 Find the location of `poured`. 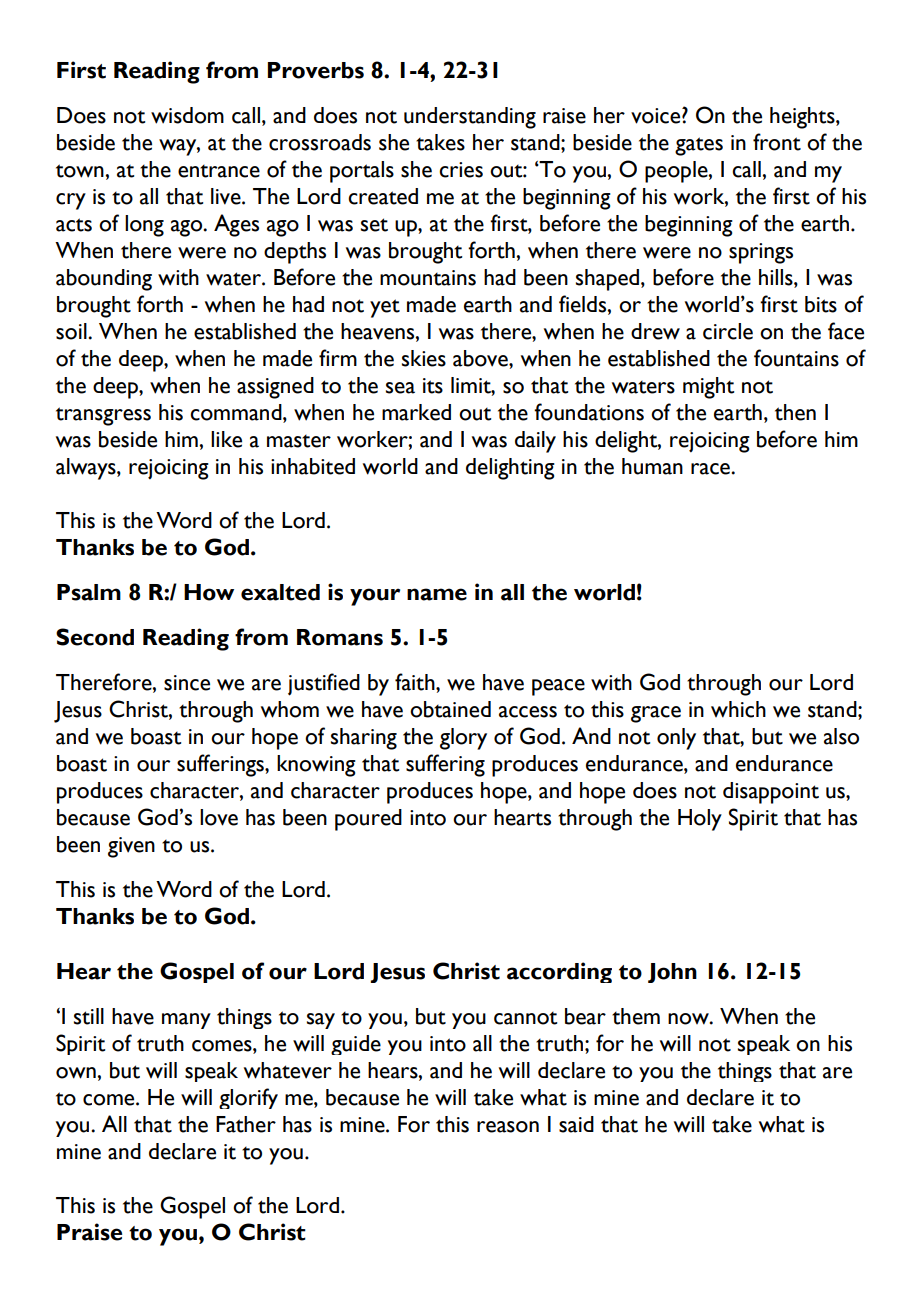

poured is located at coordinates (368, 820).
